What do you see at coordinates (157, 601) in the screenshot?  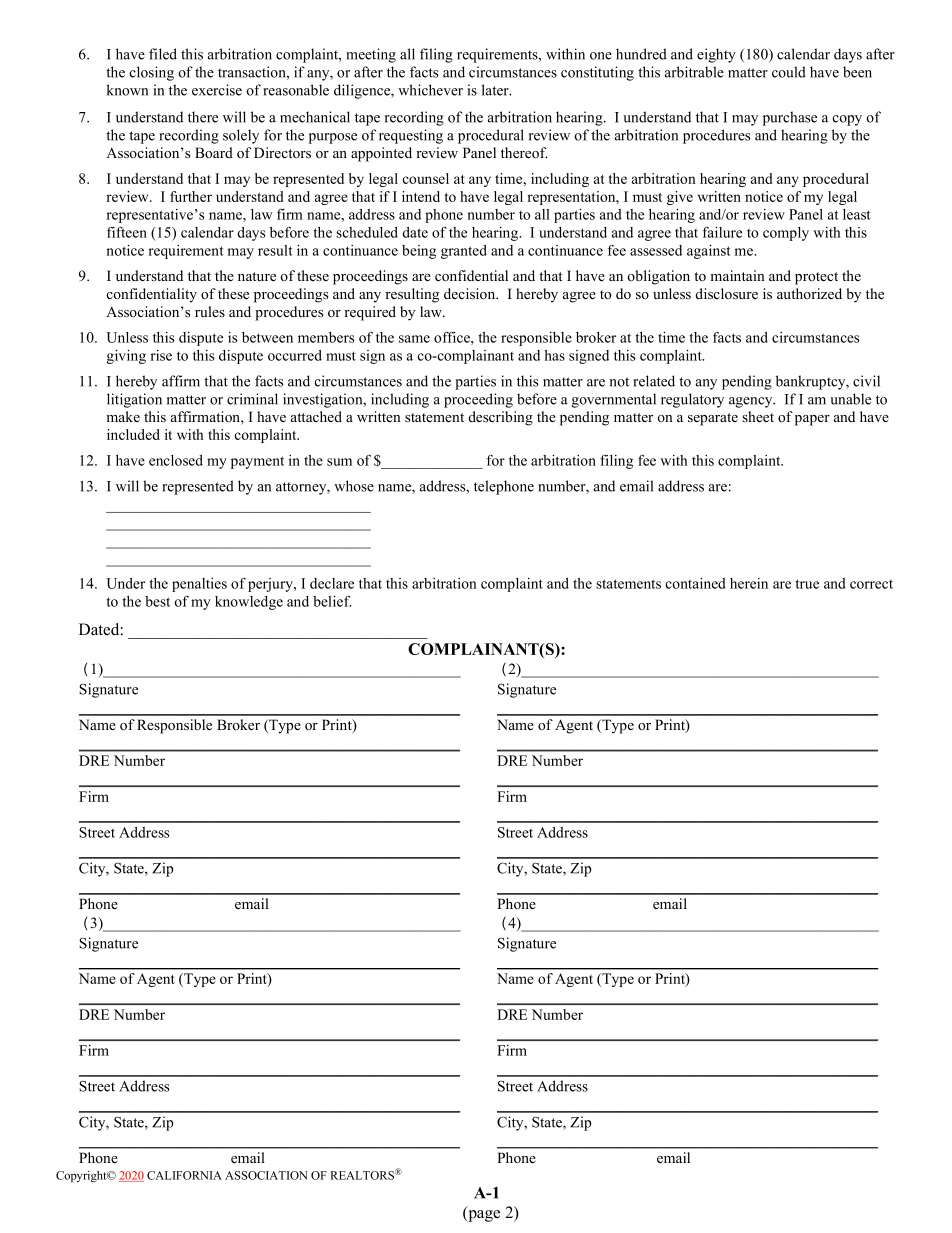 I see `best` at bounding box center [157, 601].
